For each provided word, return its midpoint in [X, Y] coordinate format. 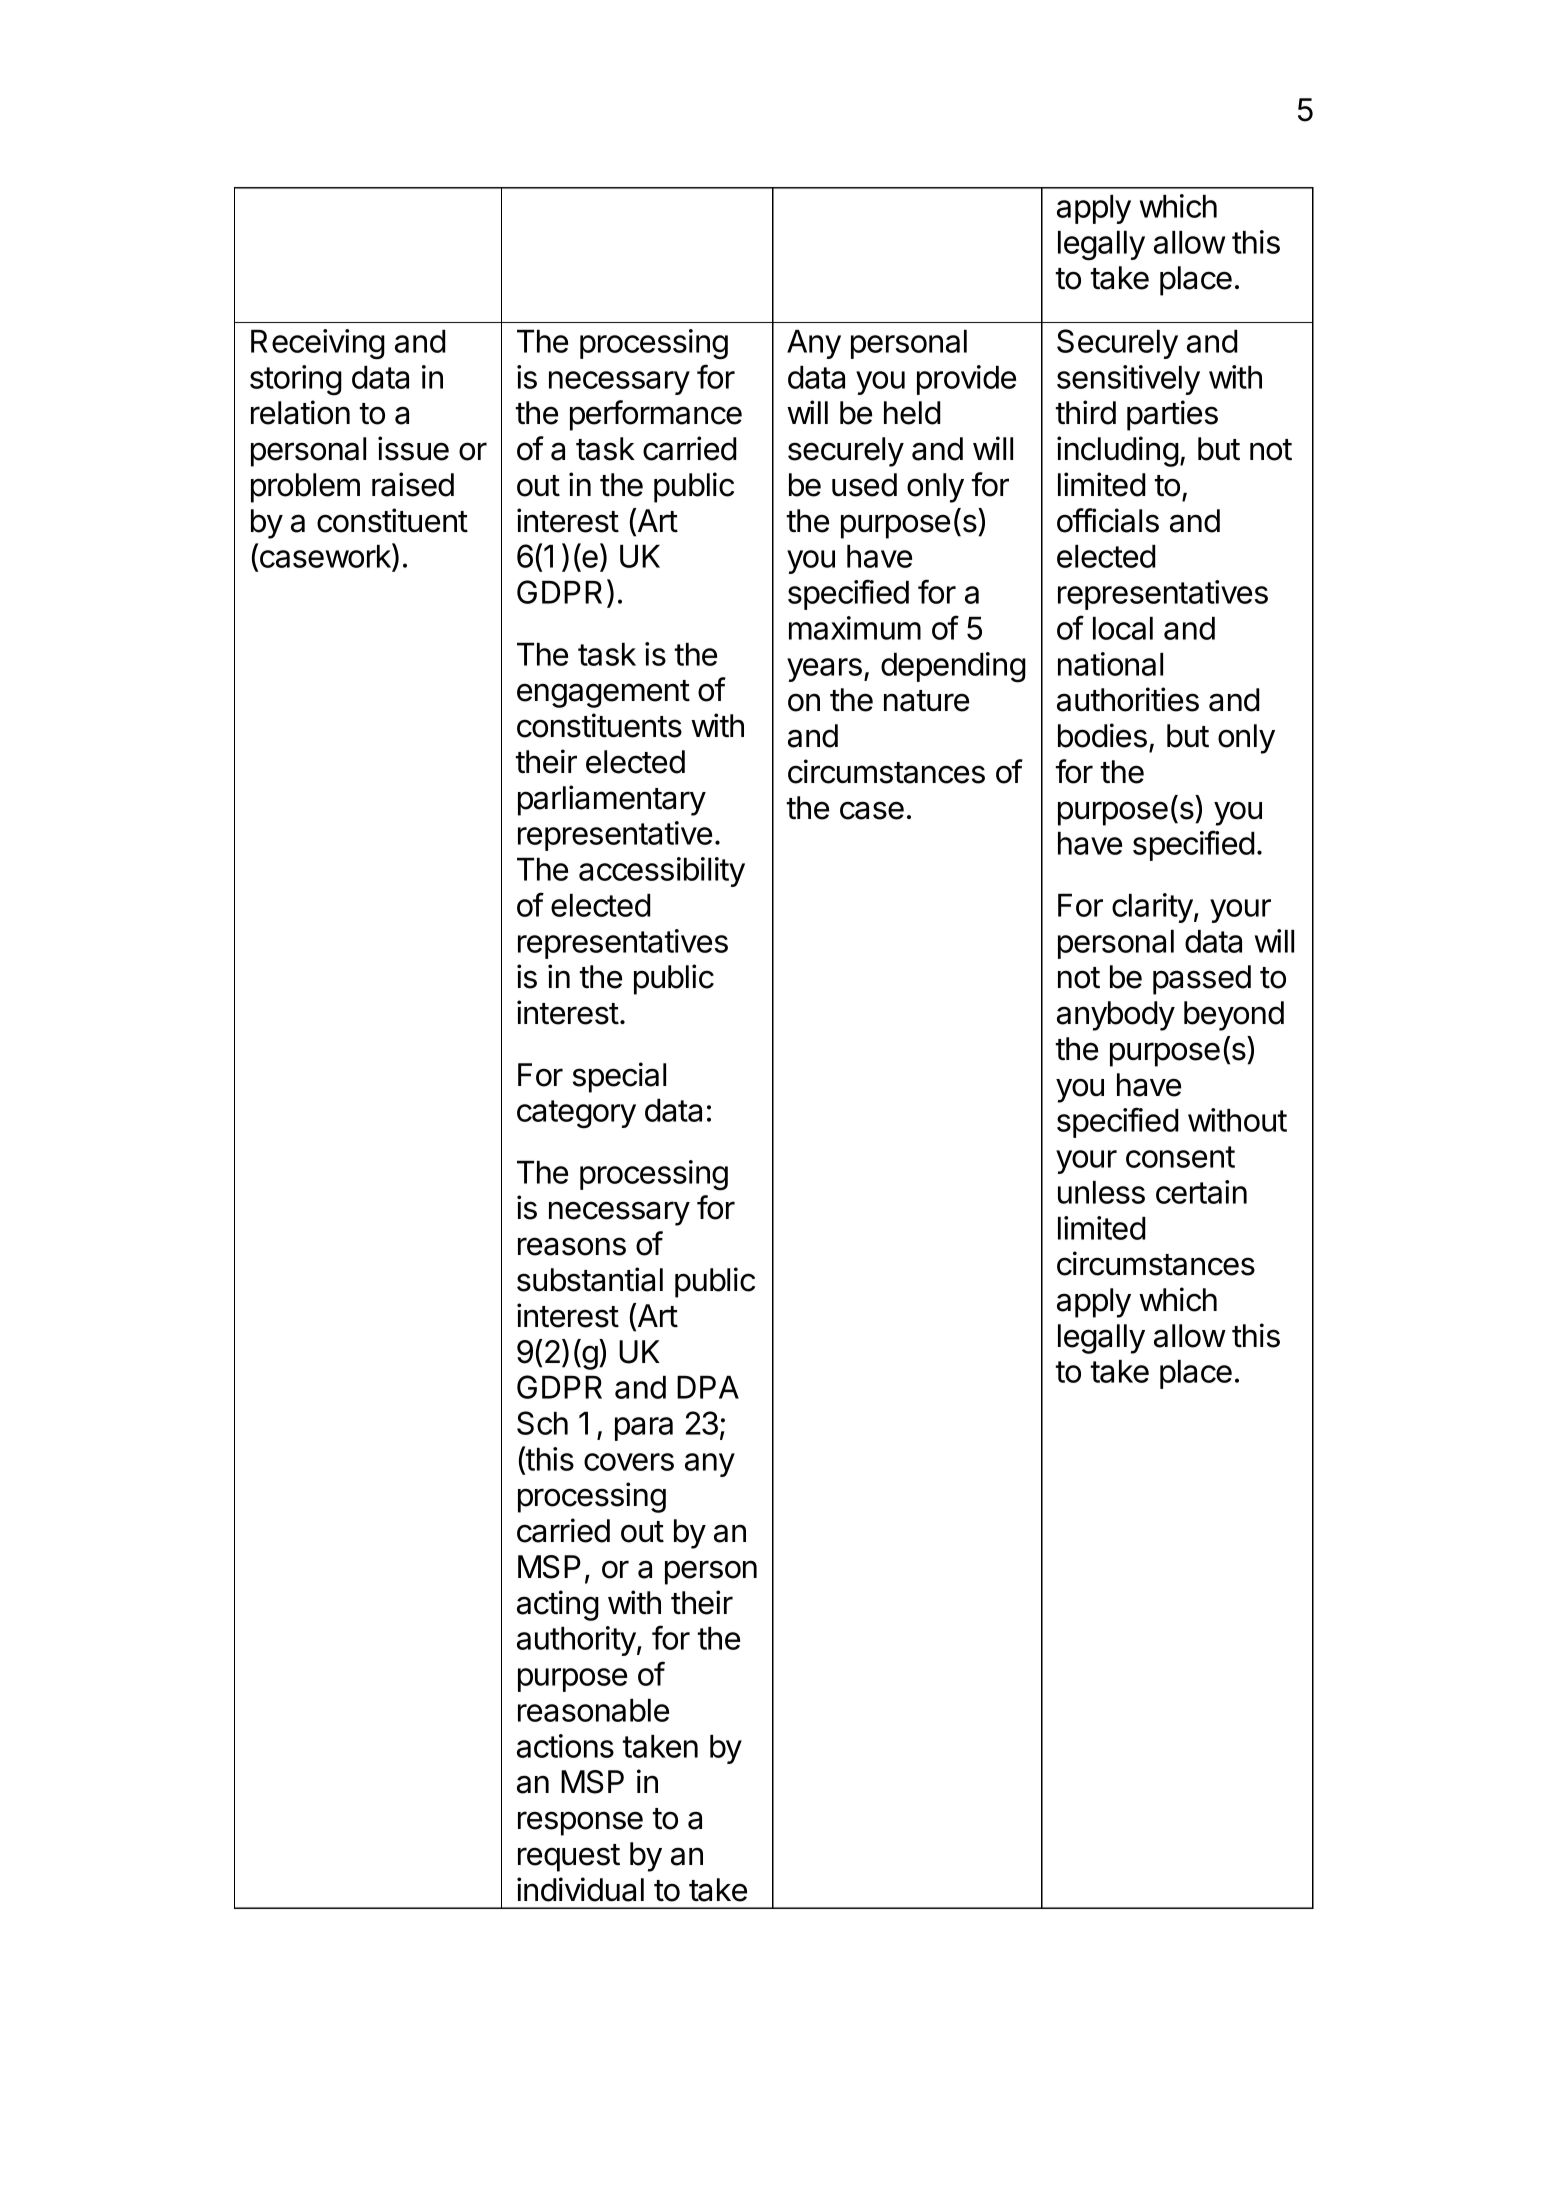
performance [656, 415]
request [569, 1858]
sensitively [1128, 380]
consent [1180, 1157]
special [619, 1077]
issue [413, 448]
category [576, 1114]
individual [580, 1889]
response [580, 1823]
